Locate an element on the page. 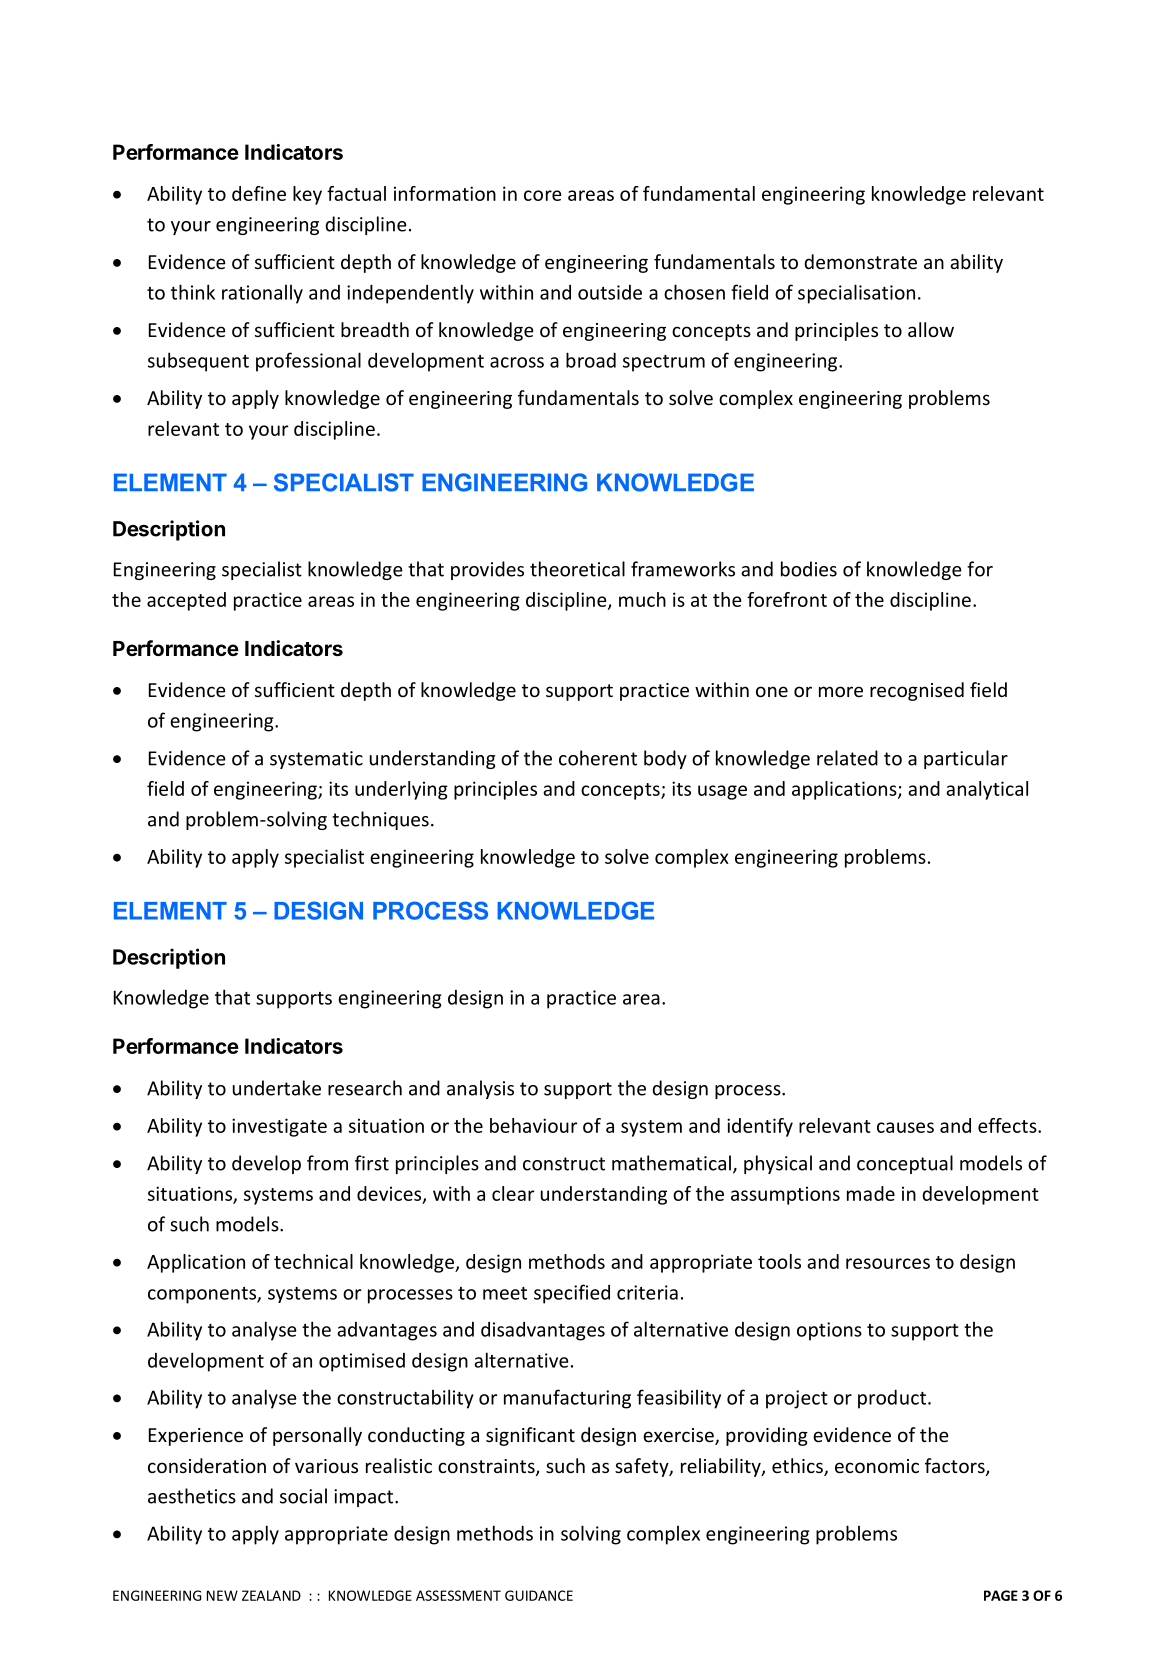  outside is located at coordinates (610, 292).
